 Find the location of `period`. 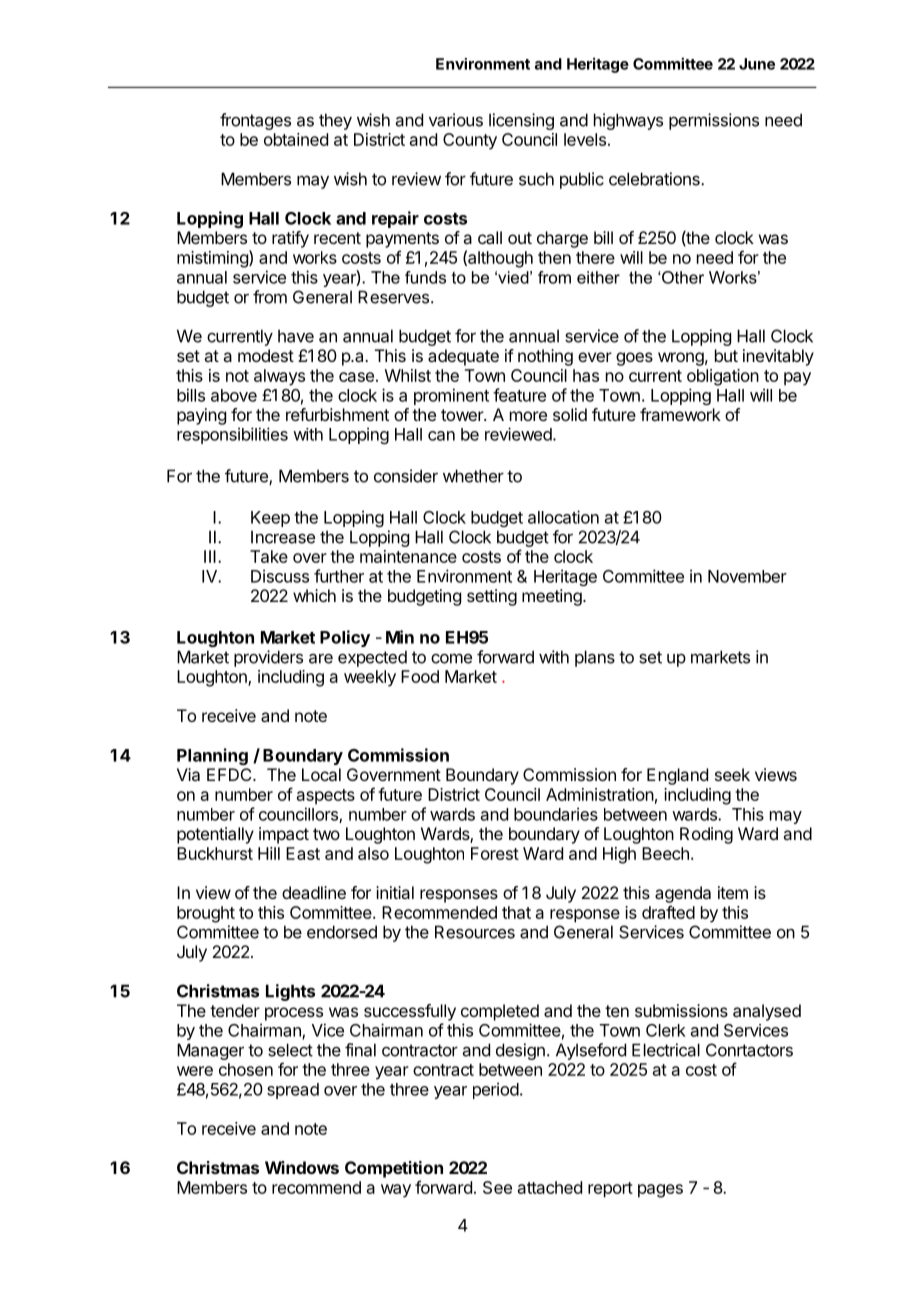

period is located at coordinates (496, 1090).
